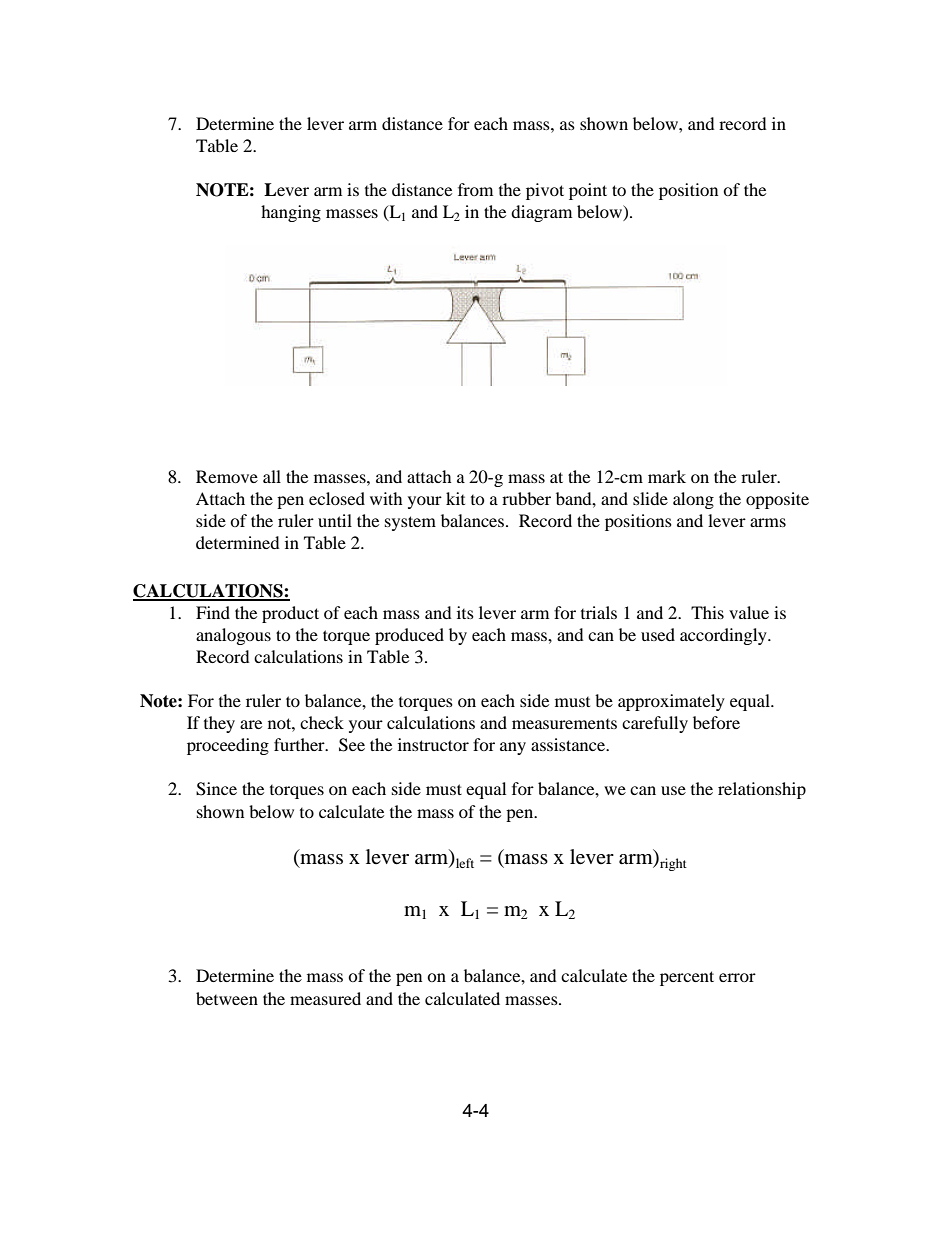  I want to click on from, so click(475, 189).
